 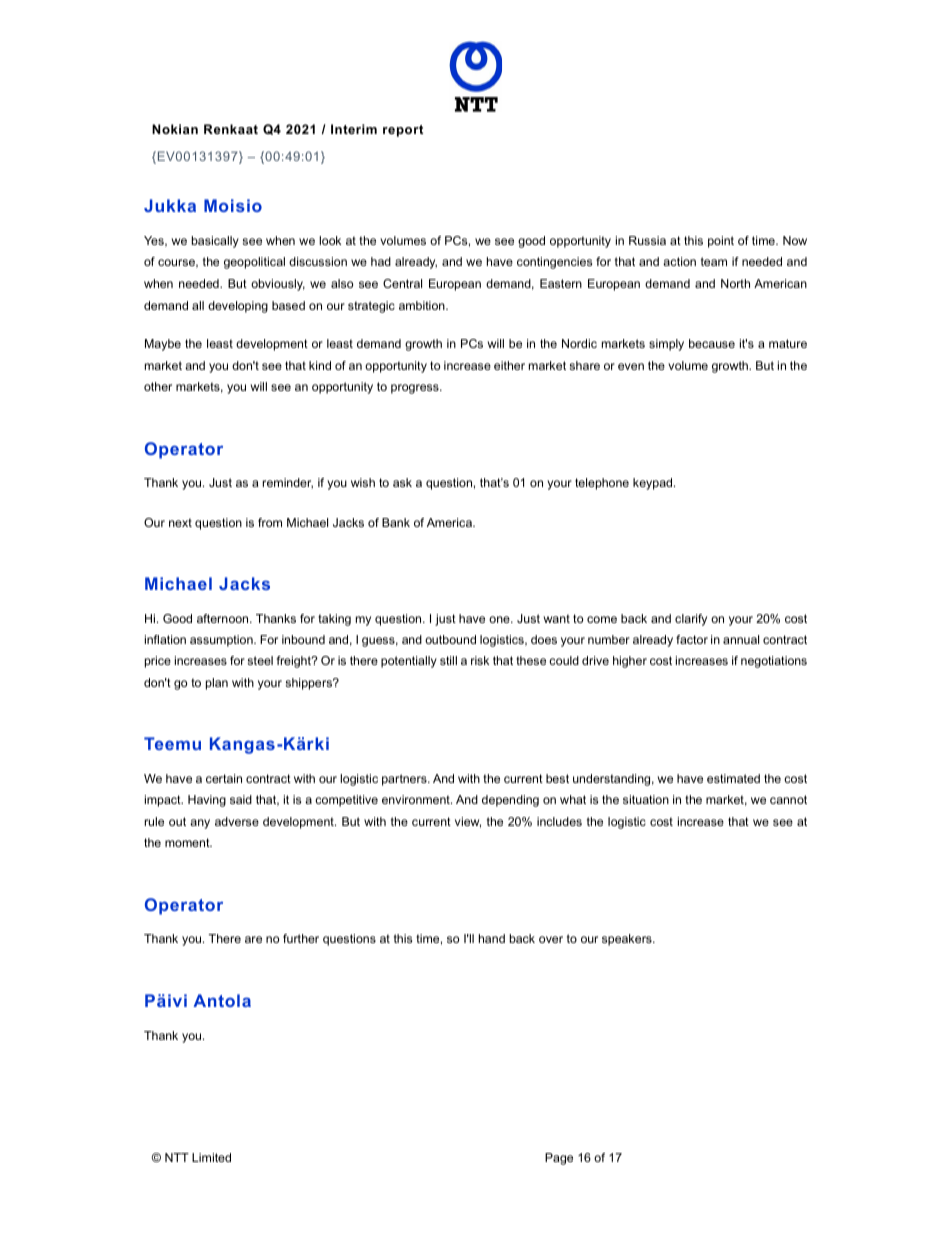 What do you see at coordinates (188, 842) in the screenshot?
I see `moment` at bounding box center [188, 842].
